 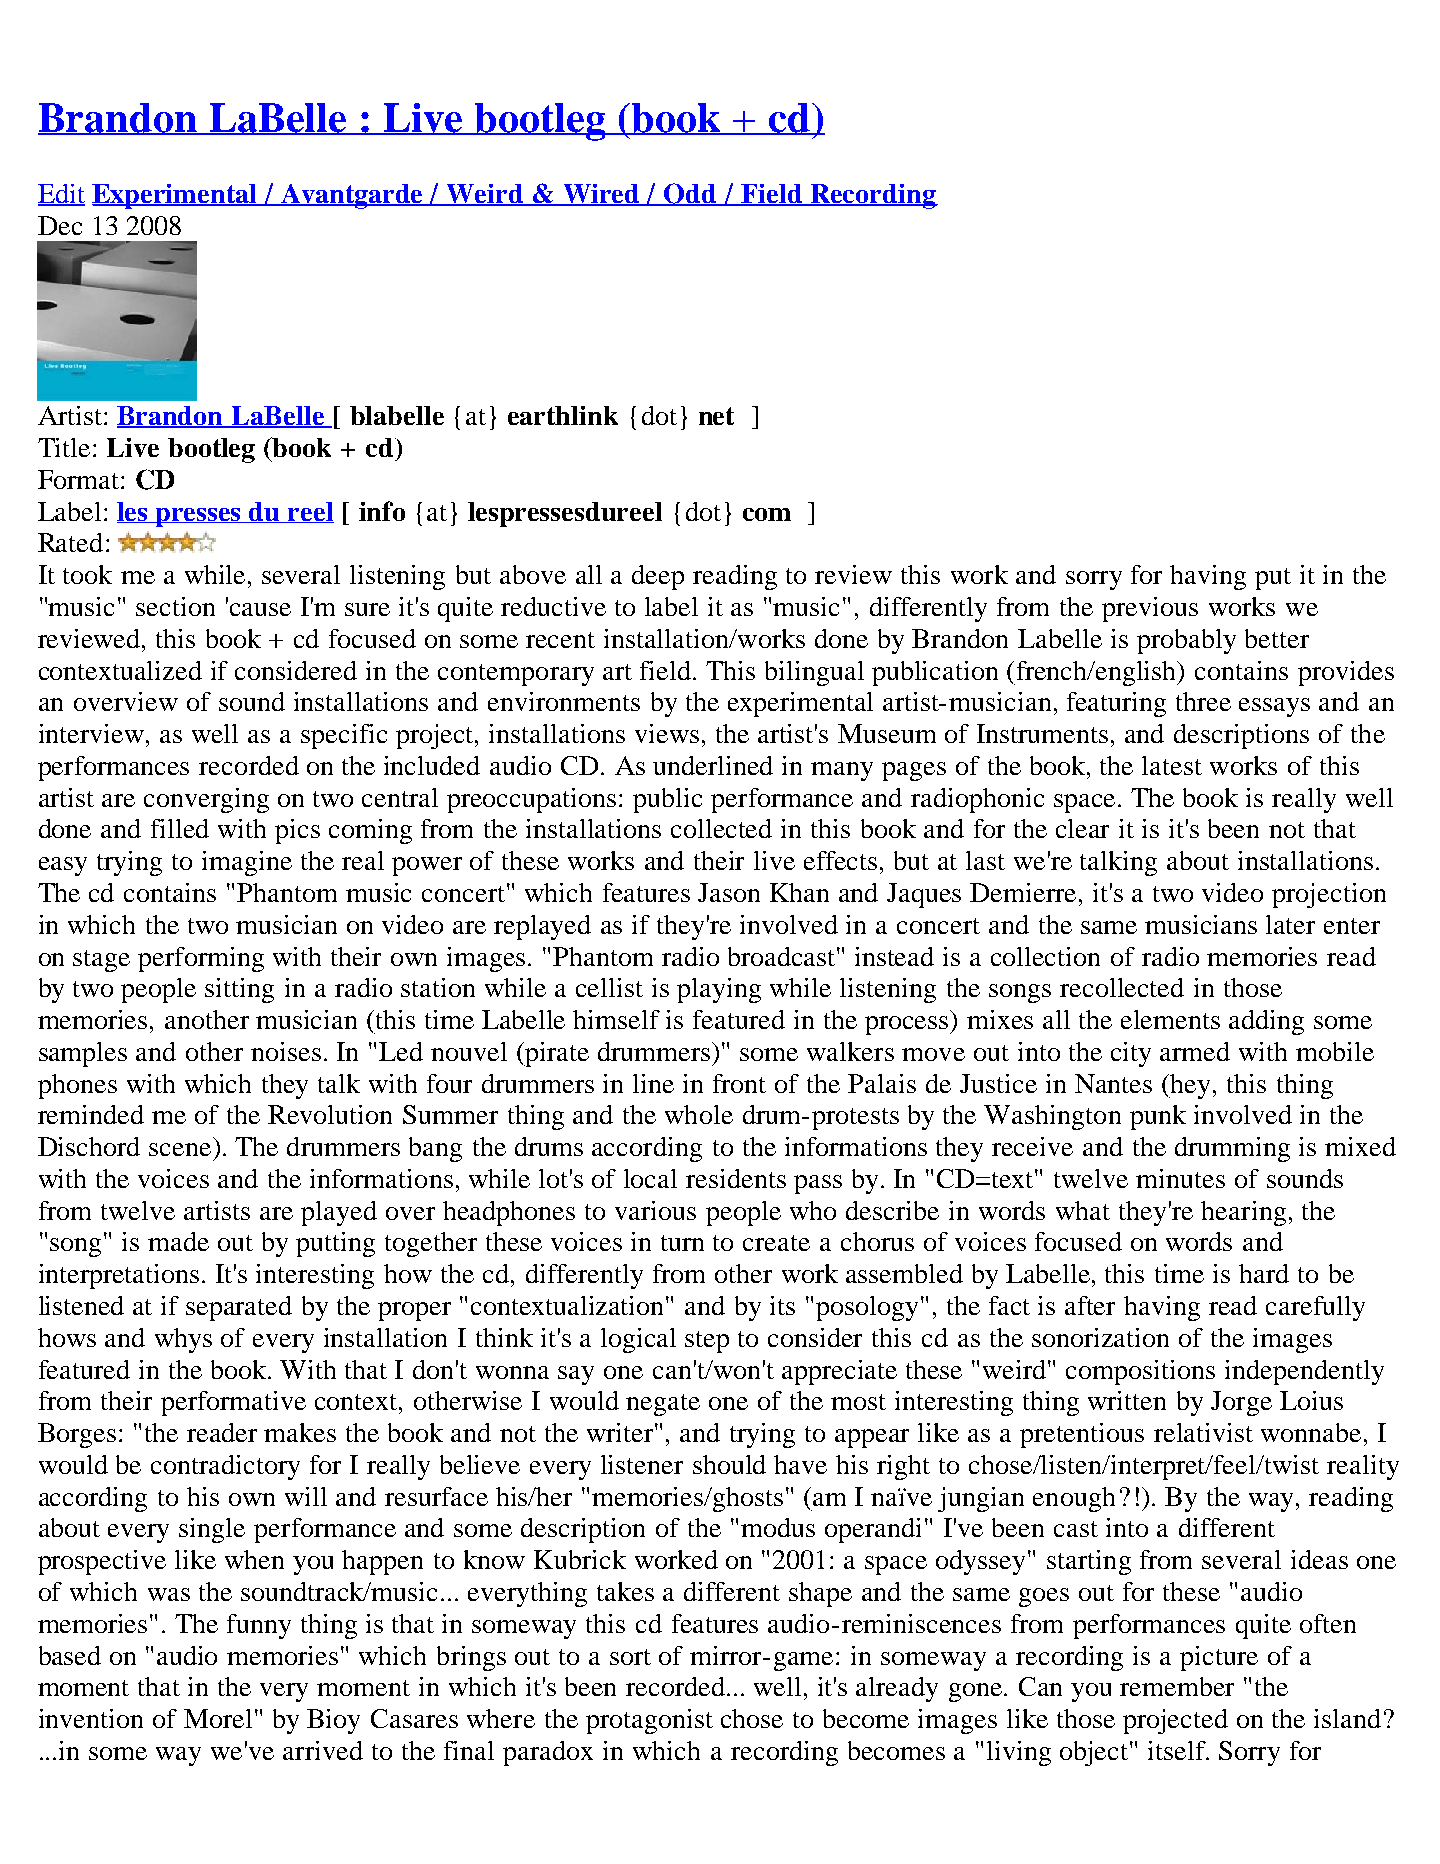 What do you see at coordinates (60, 225) in the screenshot?
I see `Dec` at bounding box center [60, 225].
